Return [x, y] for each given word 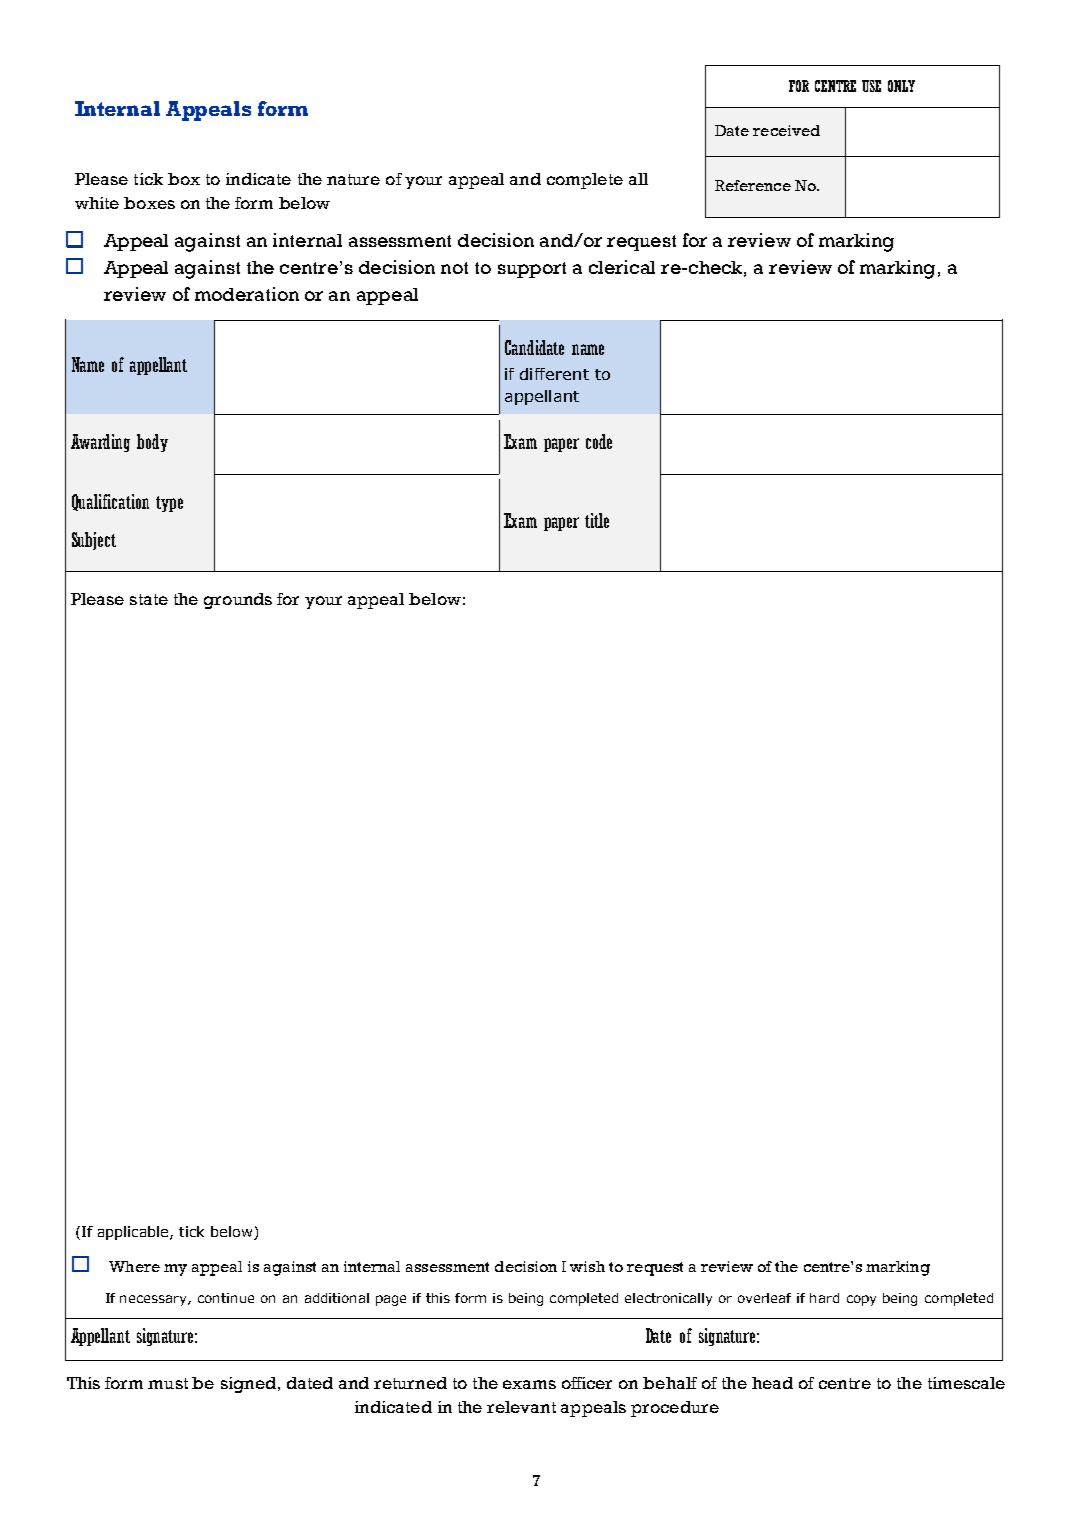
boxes [149, 203]
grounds [238, 601]
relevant [521, 1407]
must [168, 1383]
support [532, 270]
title [597, 520]
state [149, 599]
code [599, 441]
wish [587, 1266]
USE [871, 86]
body [152, 443]
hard [824, 1298]
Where [134, 1266]
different [554, 374]
